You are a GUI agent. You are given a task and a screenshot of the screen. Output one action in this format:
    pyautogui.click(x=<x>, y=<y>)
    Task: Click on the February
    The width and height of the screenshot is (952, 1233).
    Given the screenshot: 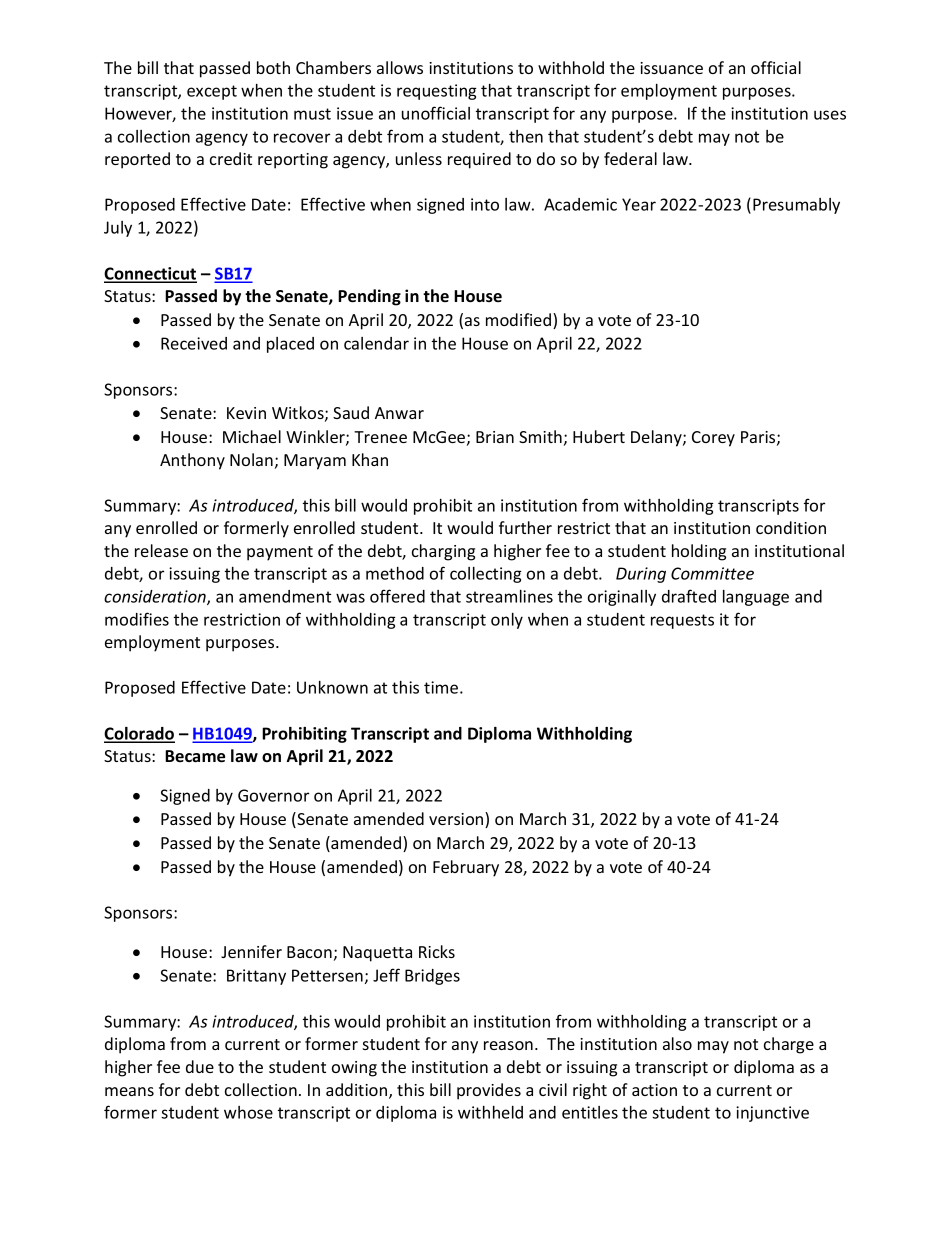 What is the action you would take?
    pyautogui.click(x=466, y=868)
